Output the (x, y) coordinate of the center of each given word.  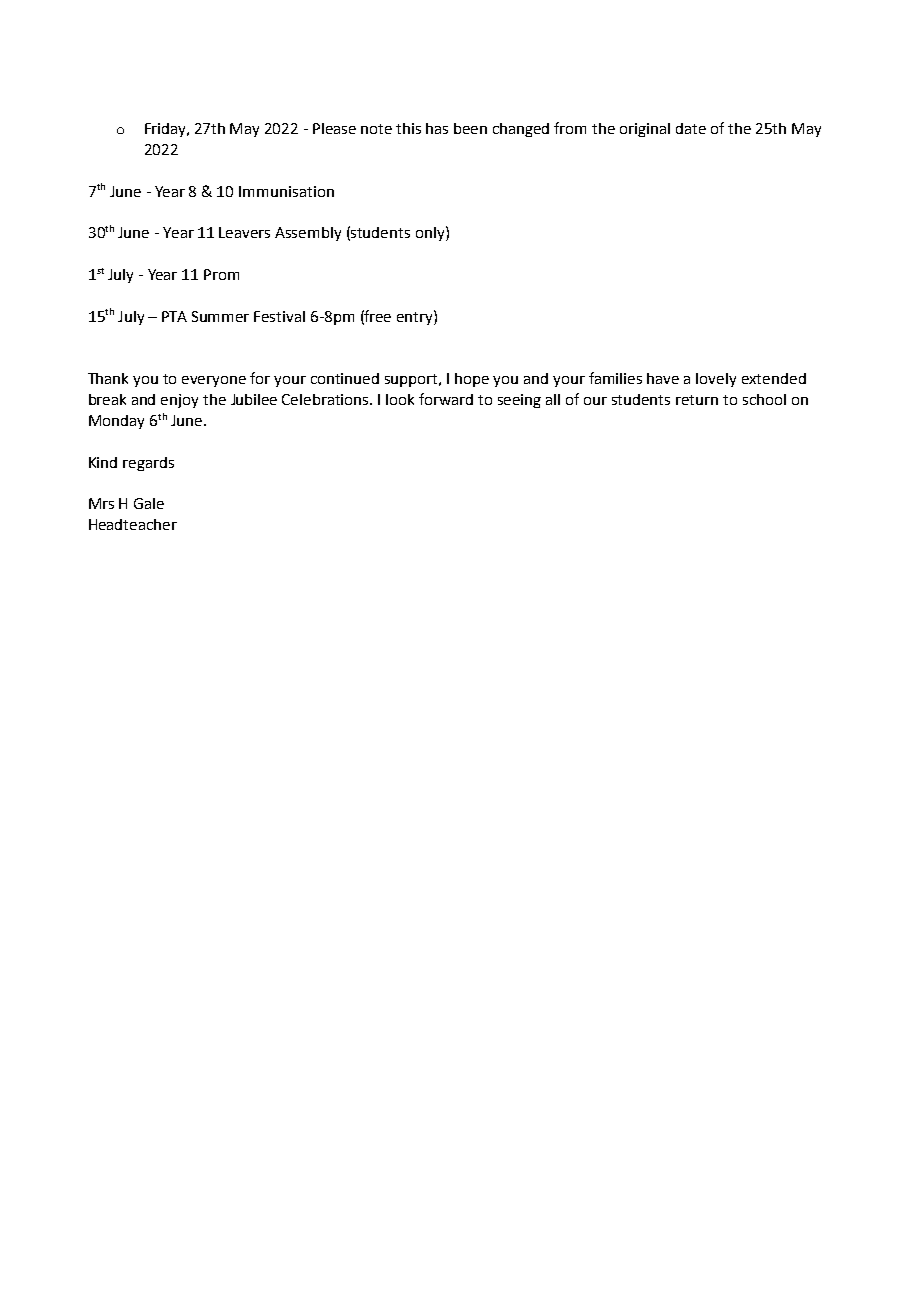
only (431, 233)
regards (148, 464)
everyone (214, 381)
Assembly (308, 234)
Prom (221, 274)
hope (472, 380)
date (691, 128)
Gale (149, 503)
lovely (716, 380)
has (437, 128)
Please (334, 128)
